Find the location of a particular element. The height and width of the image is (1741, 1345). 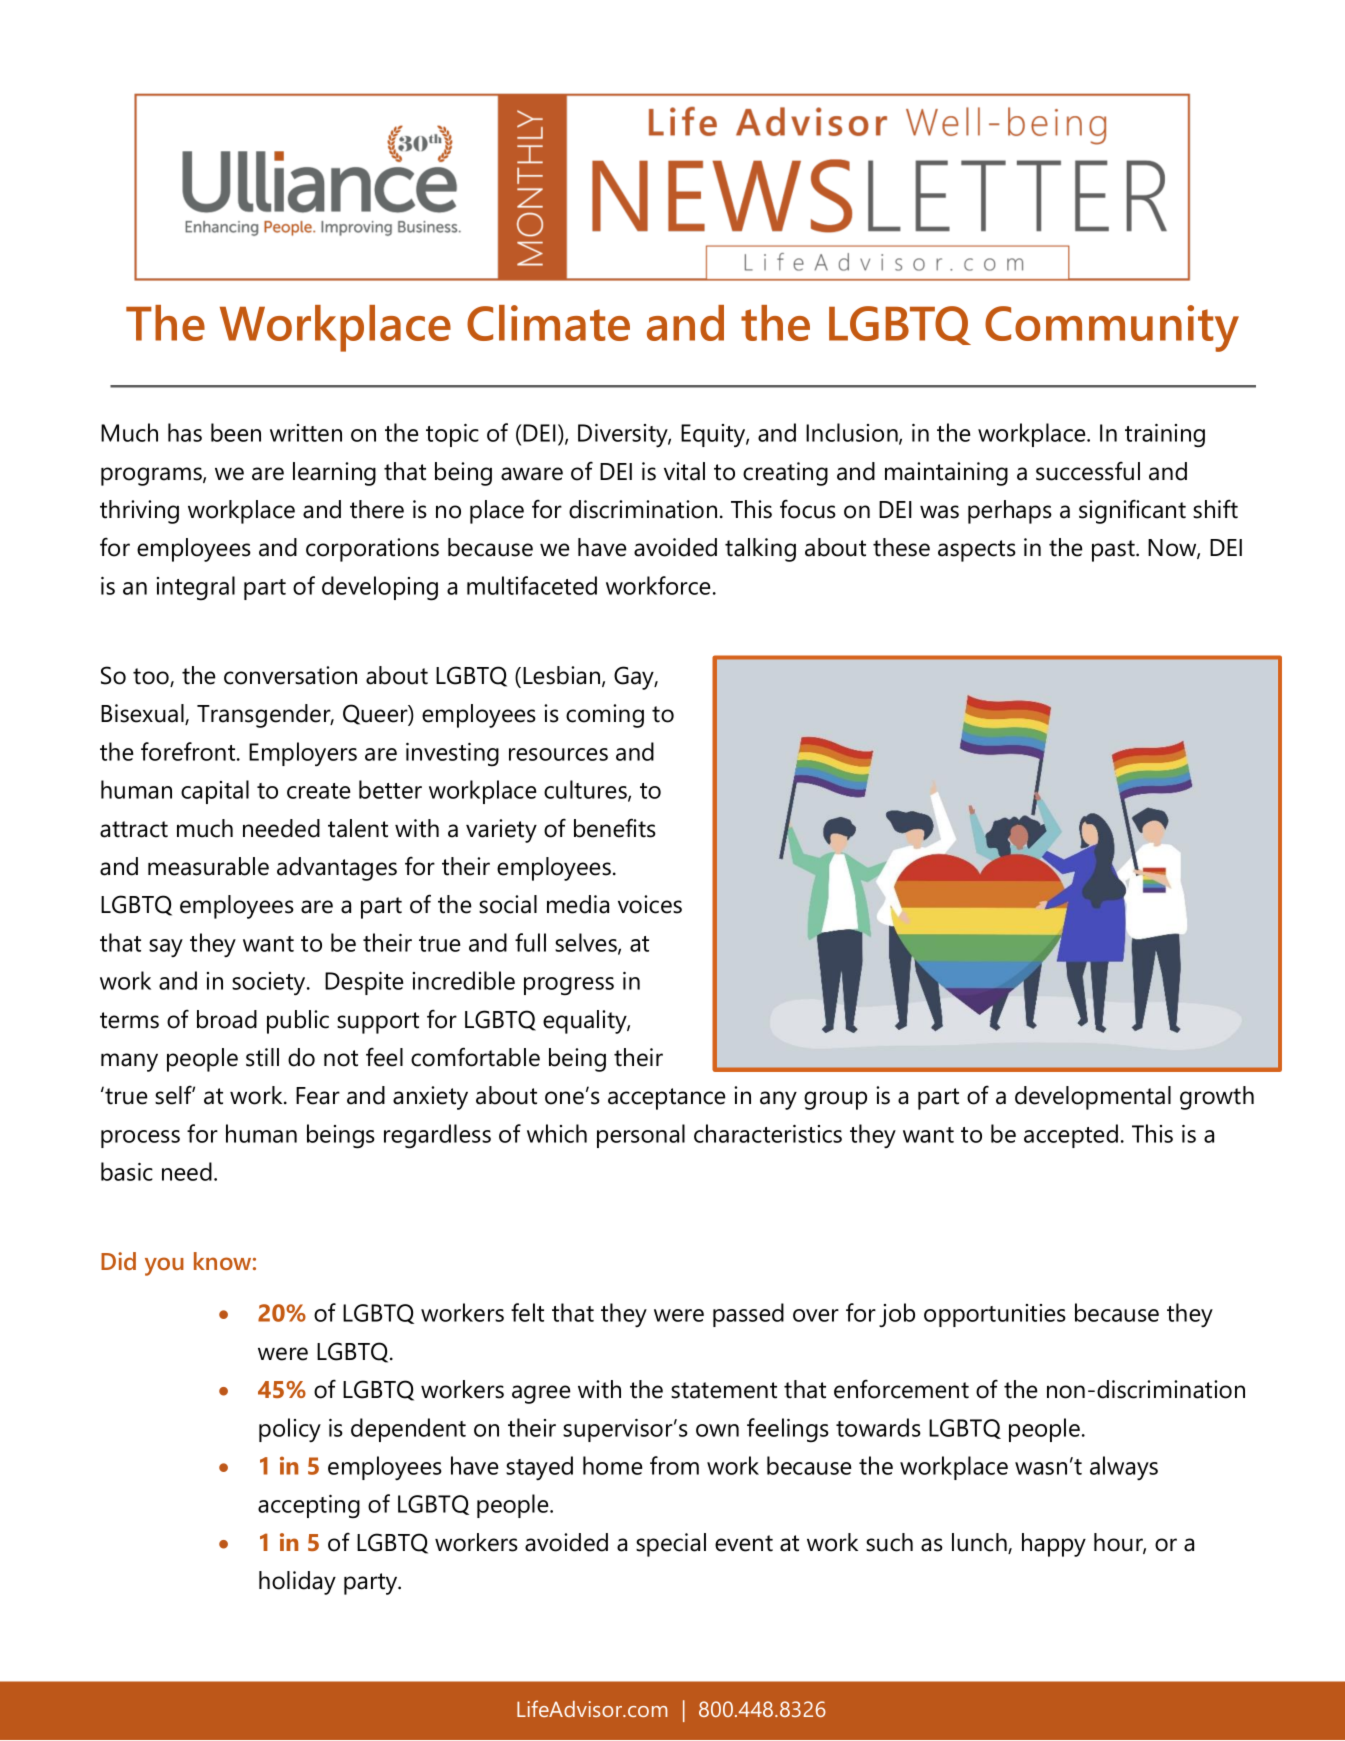

selves is located at coordinates (587, 943).
